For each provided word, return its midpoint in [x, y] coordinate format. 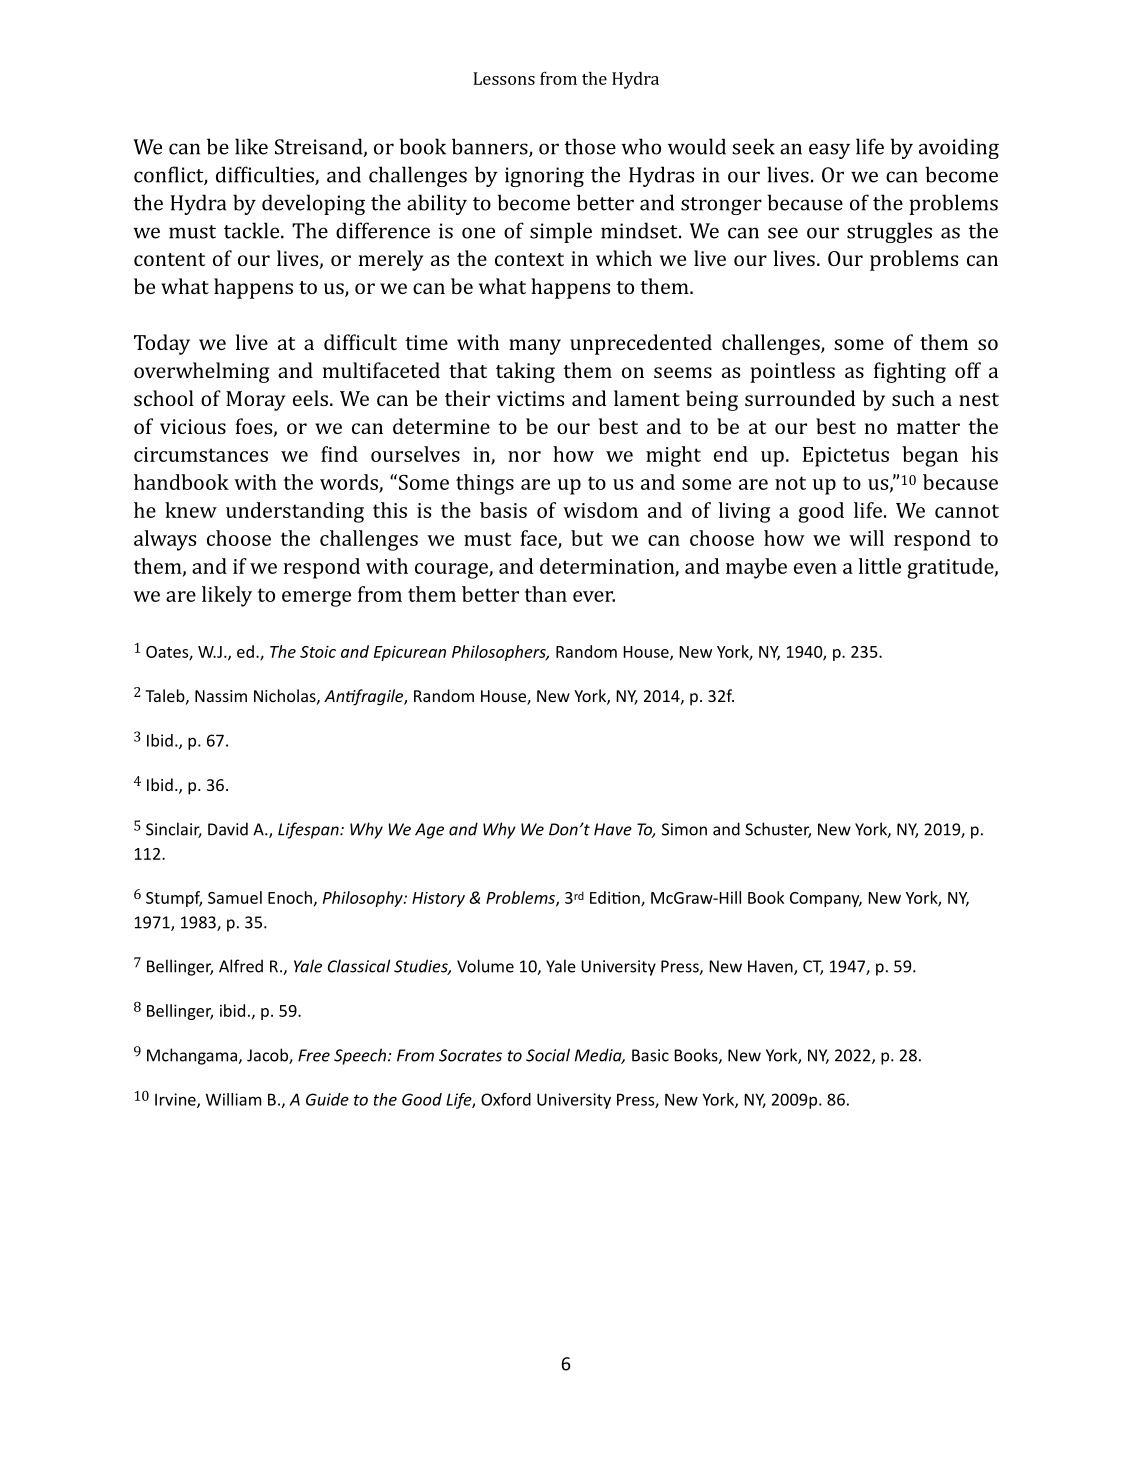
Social [548, 1055]
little [880, 566]
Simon [684, 829]
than [546, 594]
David [228, 829]
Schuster [778, 830]
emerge [316, 599]
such [913, 398]
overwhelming [202, 372]
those [590, 146]
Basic [650, 1055]
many [535, 347]
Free [314, 1055]
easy [829, 151]
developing [313, 204]
